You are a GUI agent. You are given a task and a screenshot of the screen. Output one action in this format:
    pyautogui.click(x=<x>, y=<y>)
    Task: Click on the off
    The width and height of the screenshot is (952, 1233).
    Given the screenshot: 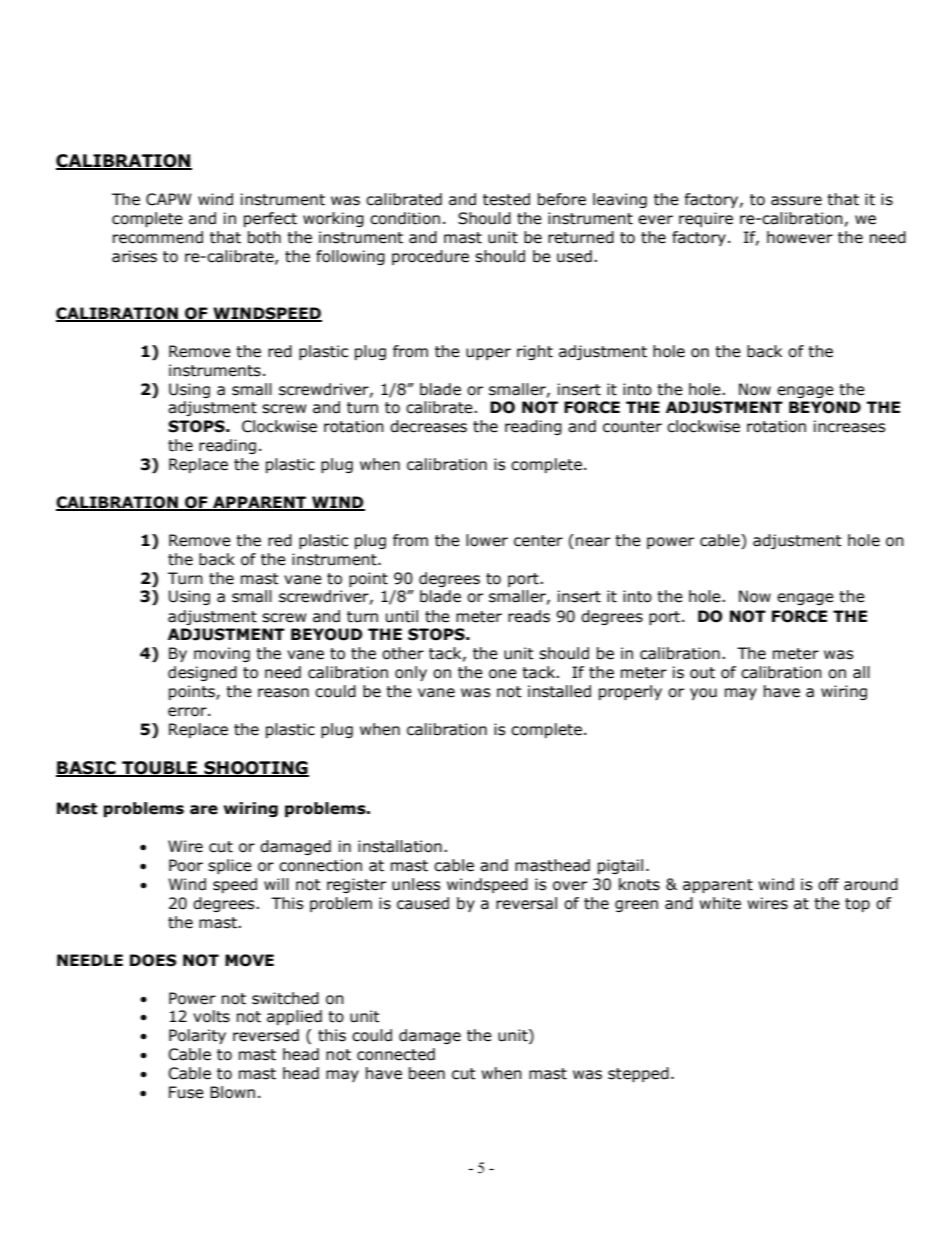 What is the action you would take?
    pyautogui.click(x=828, y=884)
